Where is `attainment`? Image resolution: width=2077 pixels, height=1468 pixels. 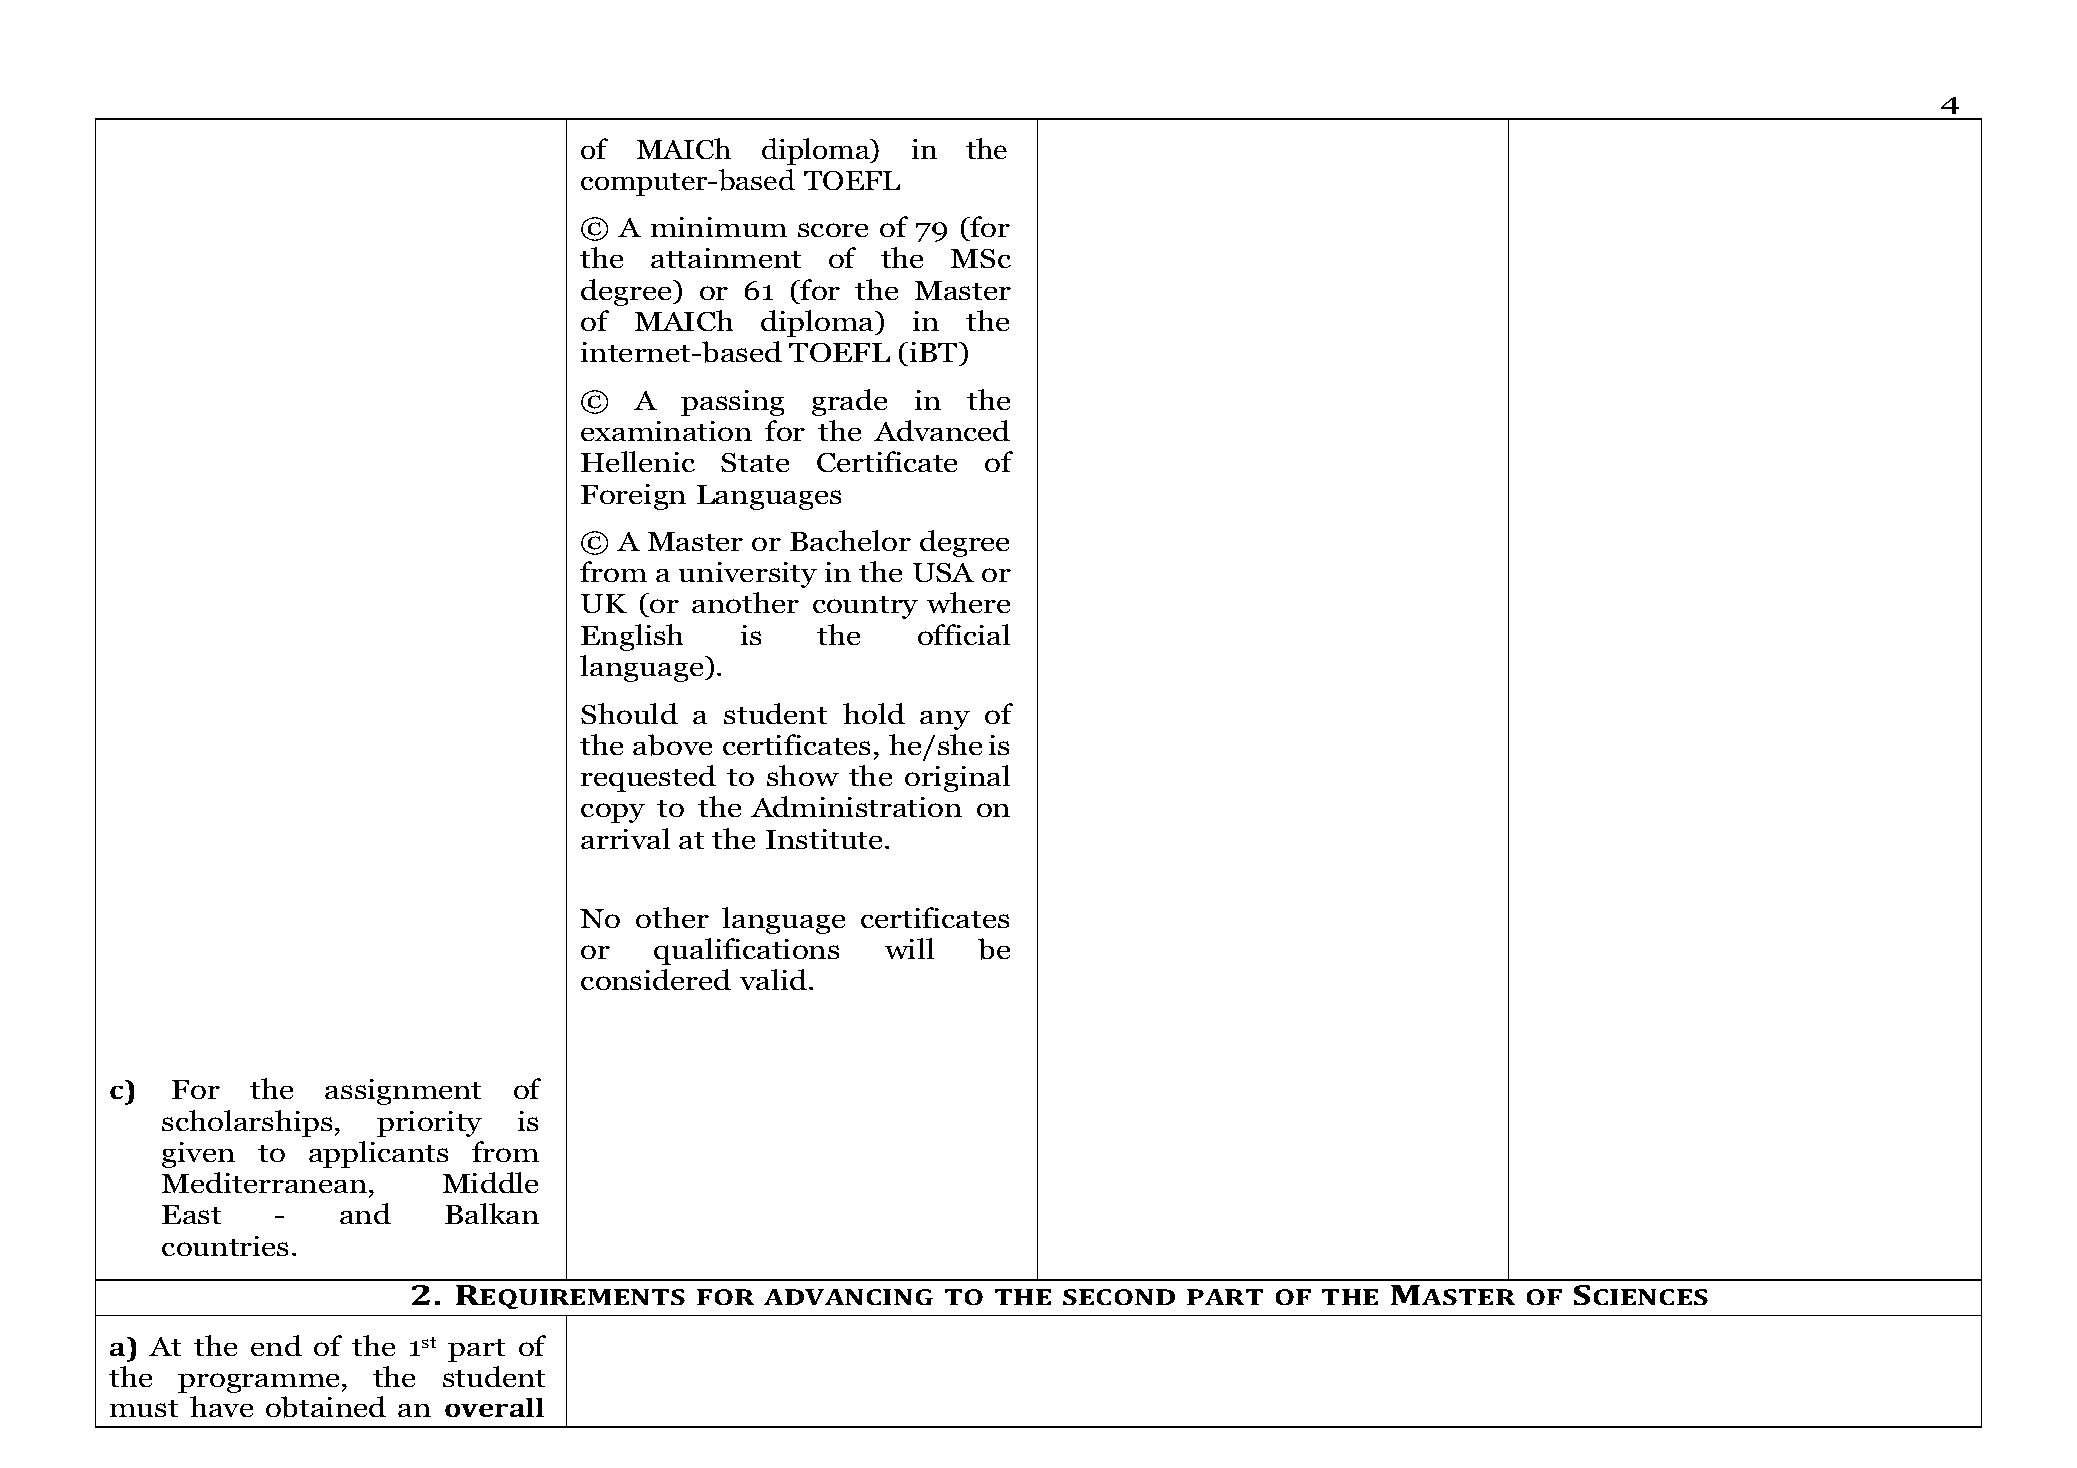 attainment is located at coordinates (726, 258).
